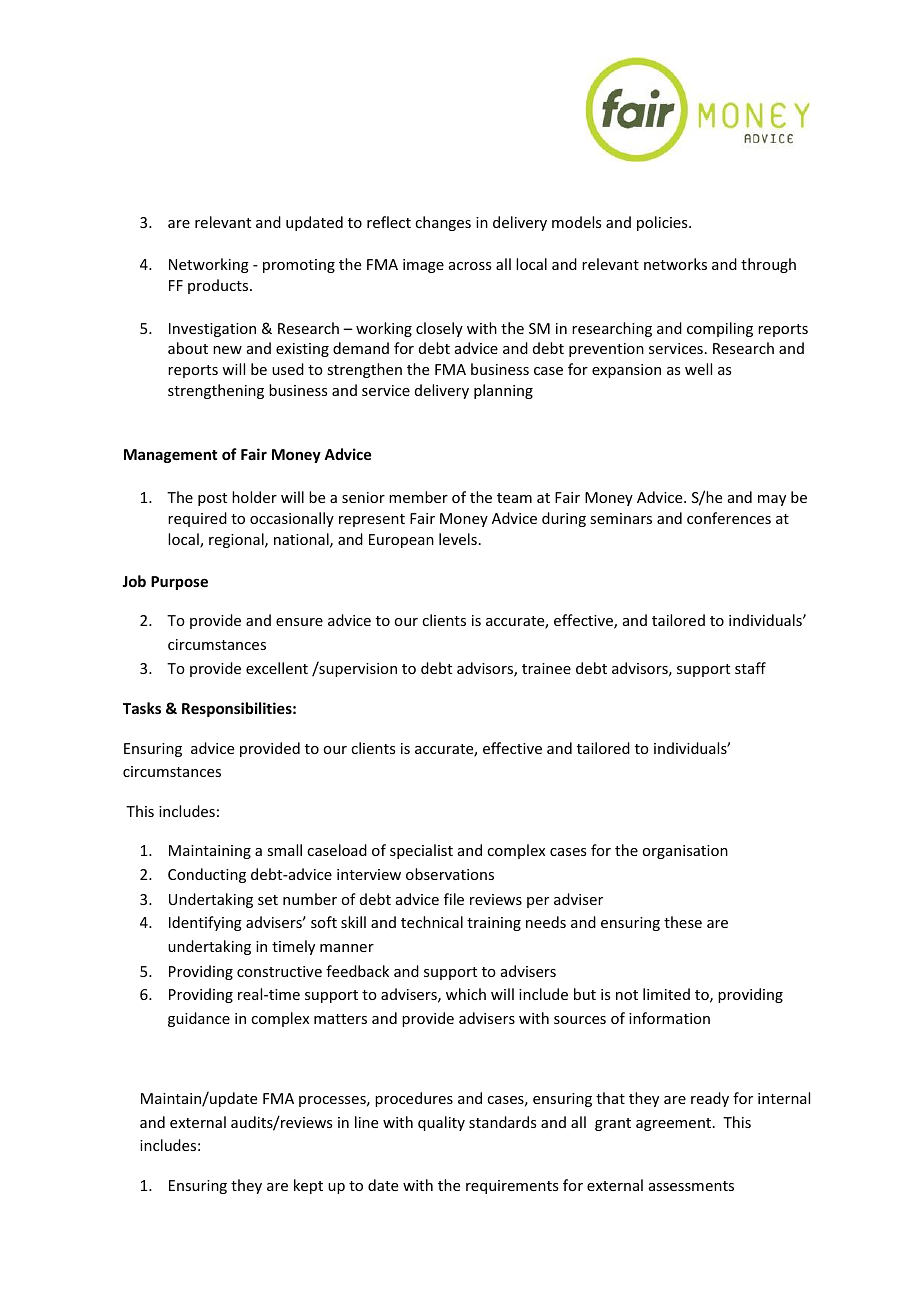  What do you see at coordinates (729, 518) in the document?
I see `conferences` at bounding box center [729, 518].
